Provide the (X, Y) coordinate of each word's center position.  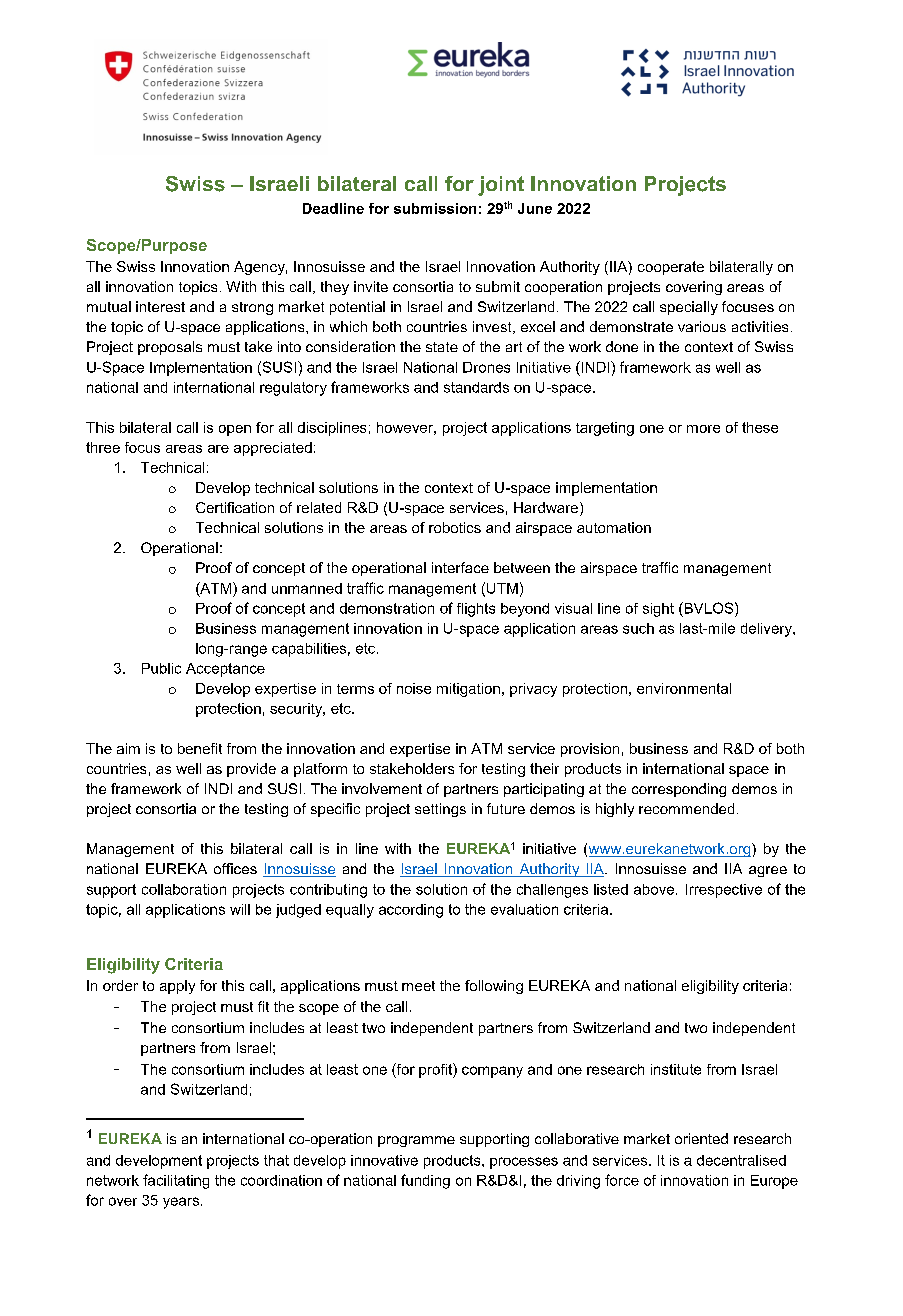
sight (658, 610)
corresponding (679, 790)
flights (476, 610)
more (703, 429)
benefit (200, 748)
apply (177, 987)
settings (440, 810)
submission (435, 208)
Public (161, 668)
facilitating (176, 1181)
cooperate (671, 268)
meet (418, 986)
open (235, 430)
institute (676, 1069)
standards (476, 387)
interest (160, 306)
